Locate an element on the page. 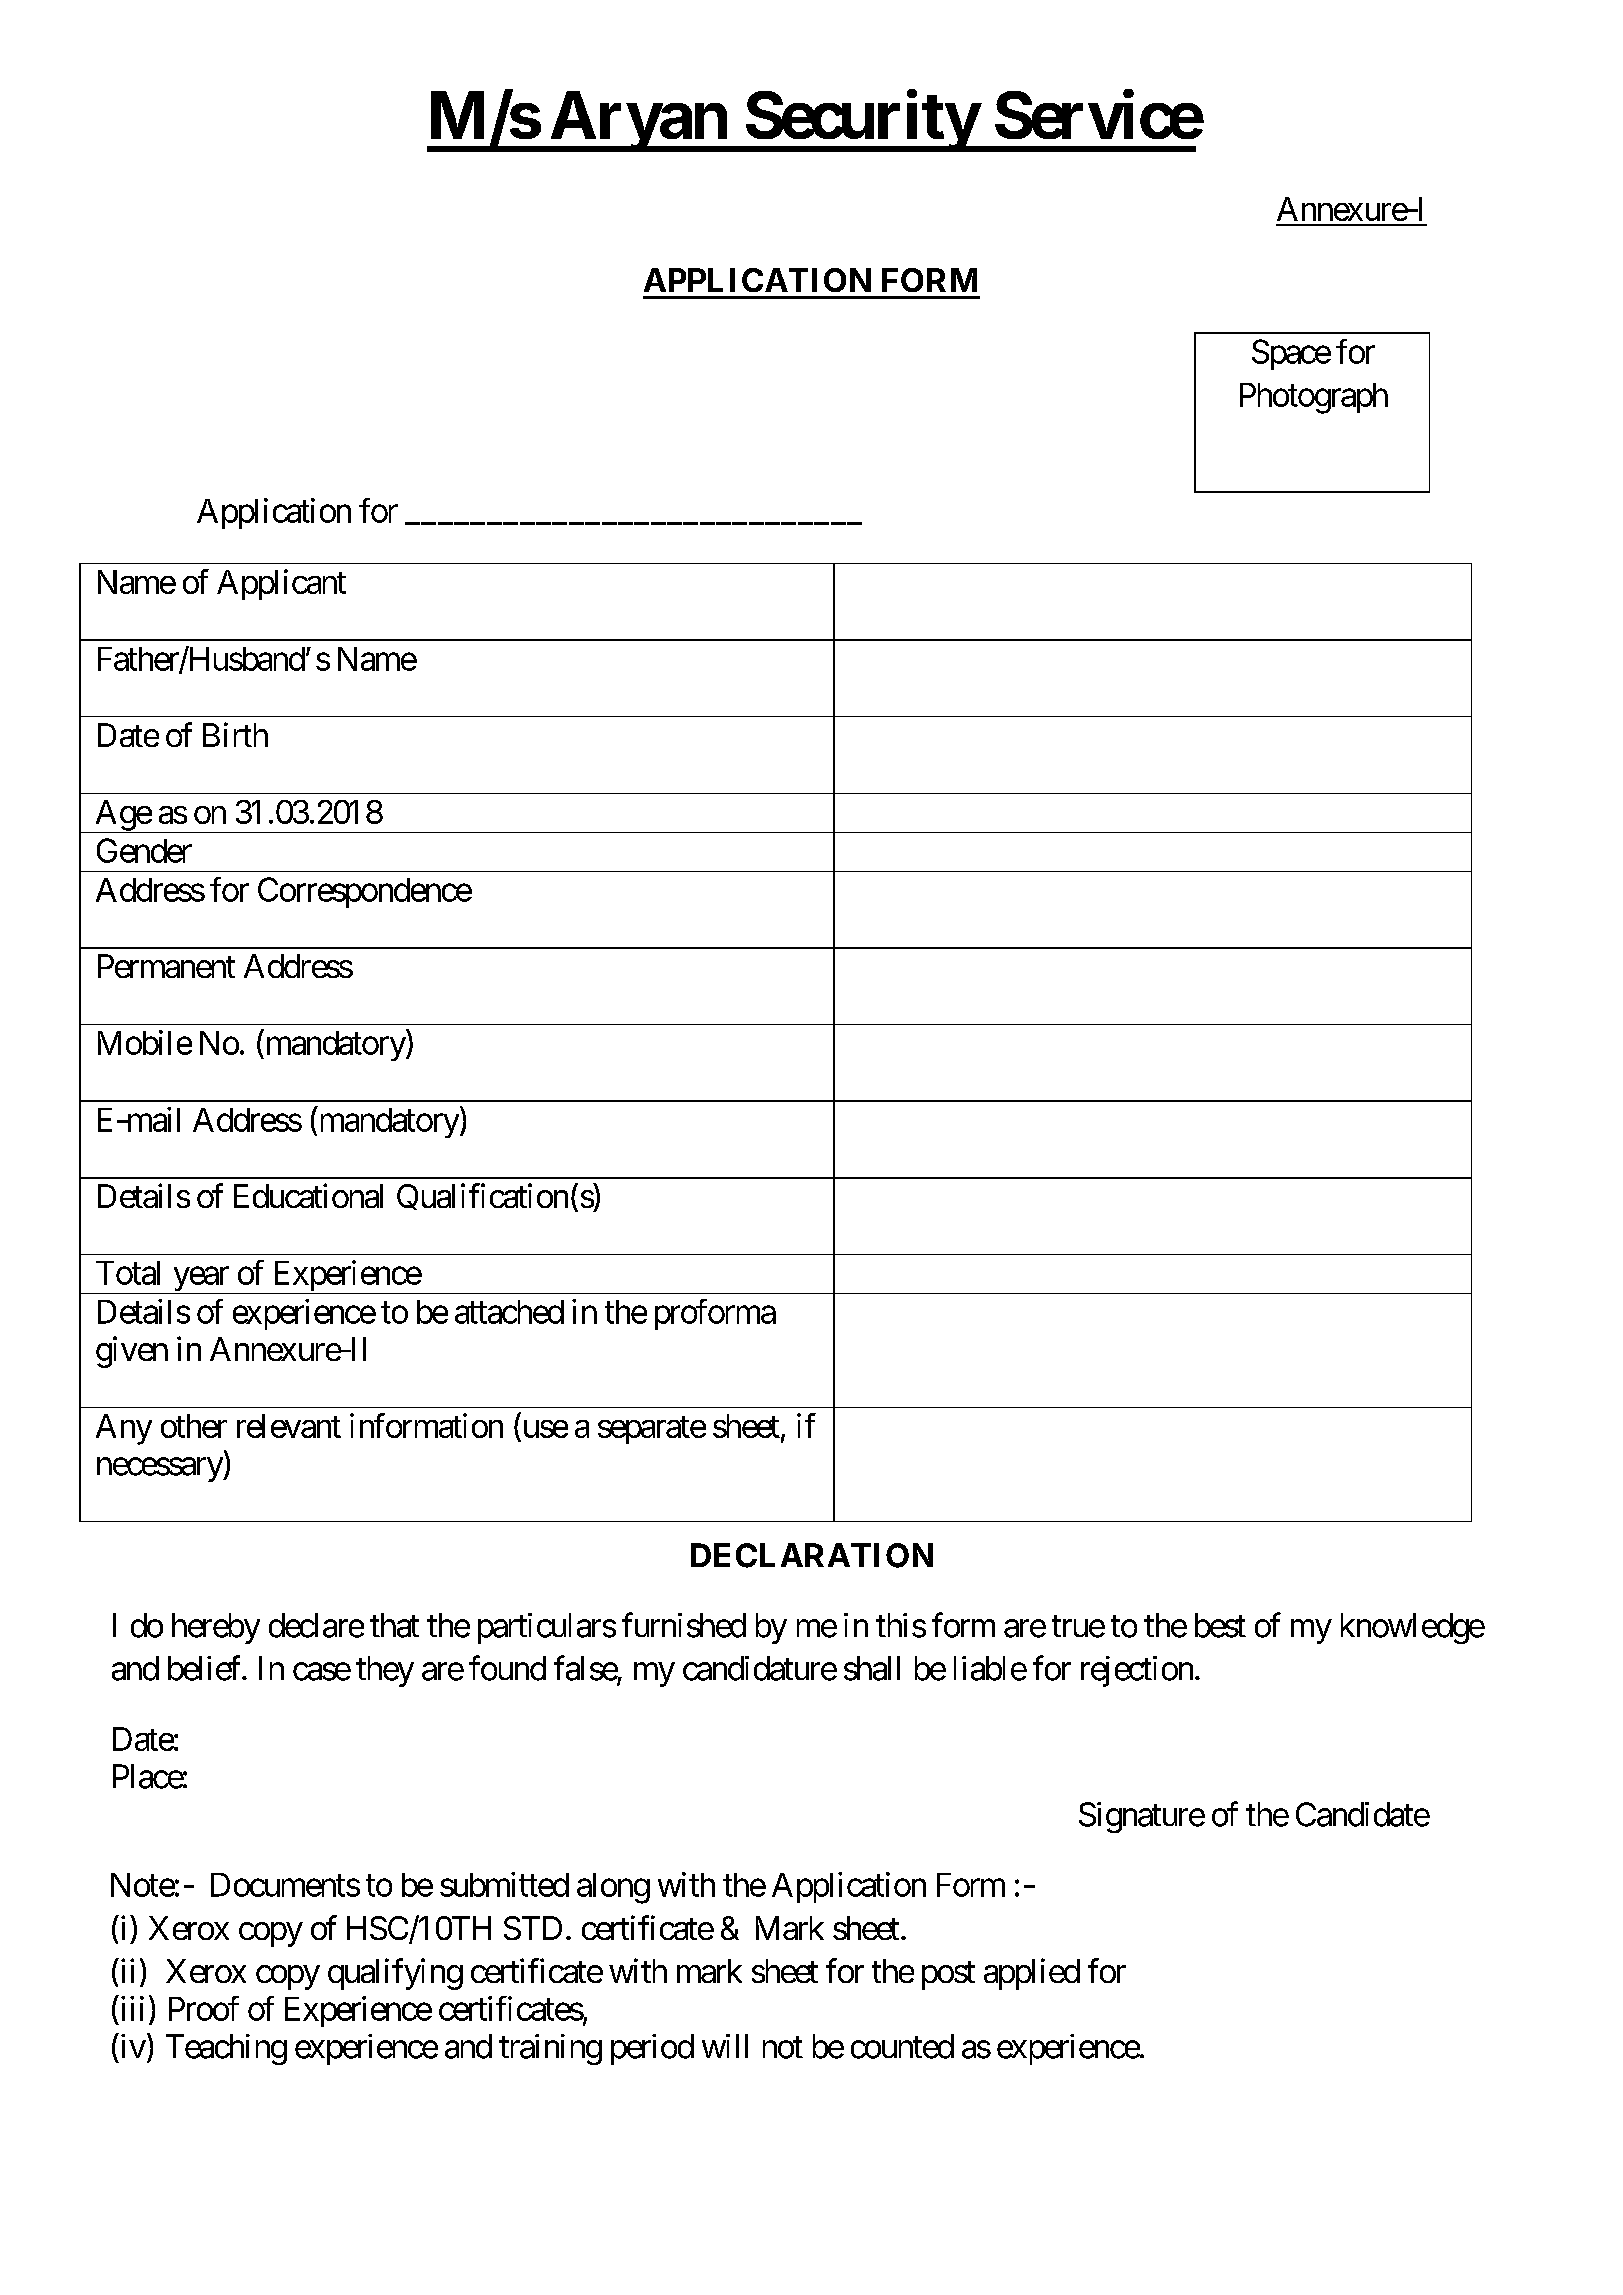 This page has height=2295, width=1623. Educational is located at coordinates (308, 1195).
